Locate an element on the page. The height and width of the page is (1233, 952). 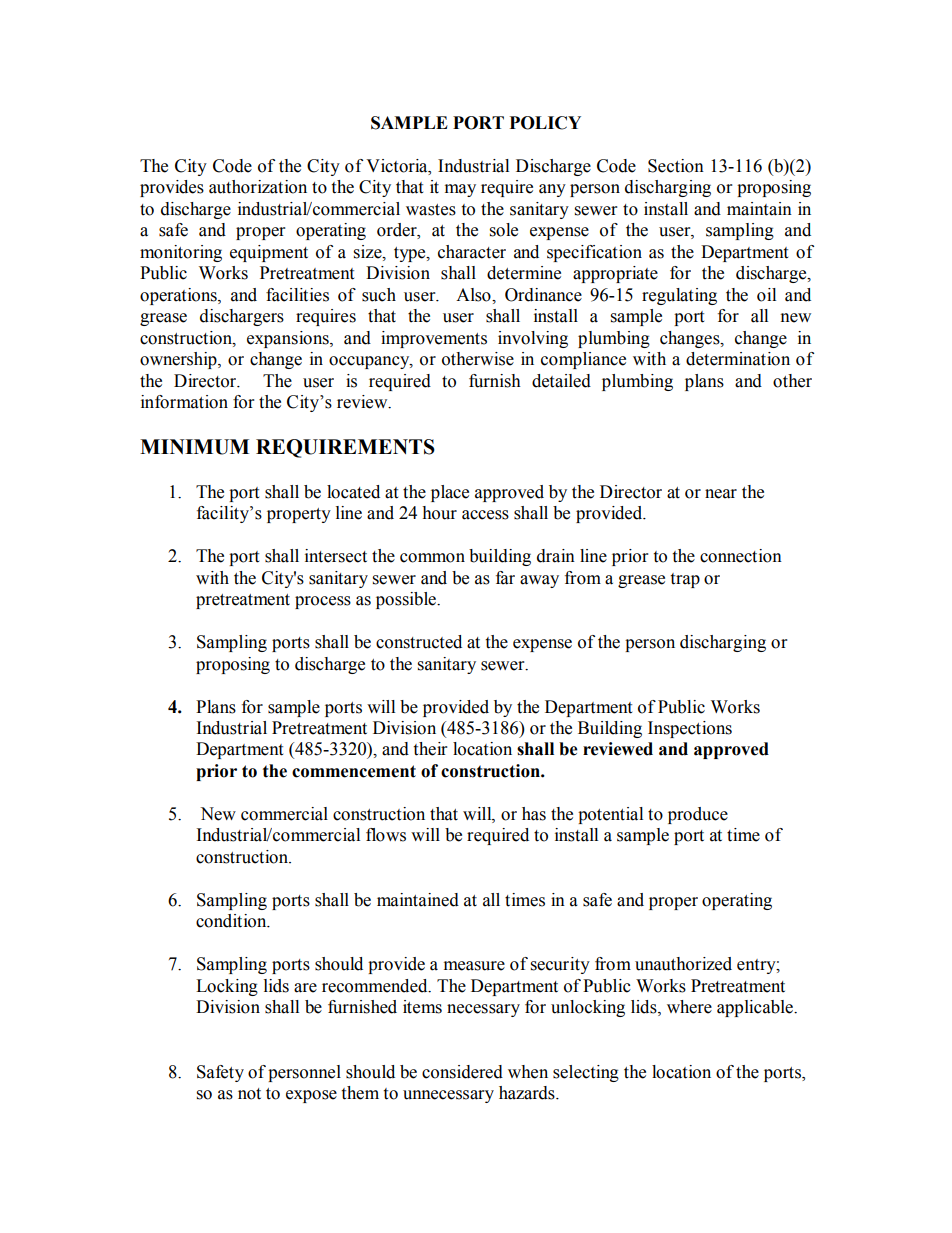
Section is located at coordinates (676, 166).
